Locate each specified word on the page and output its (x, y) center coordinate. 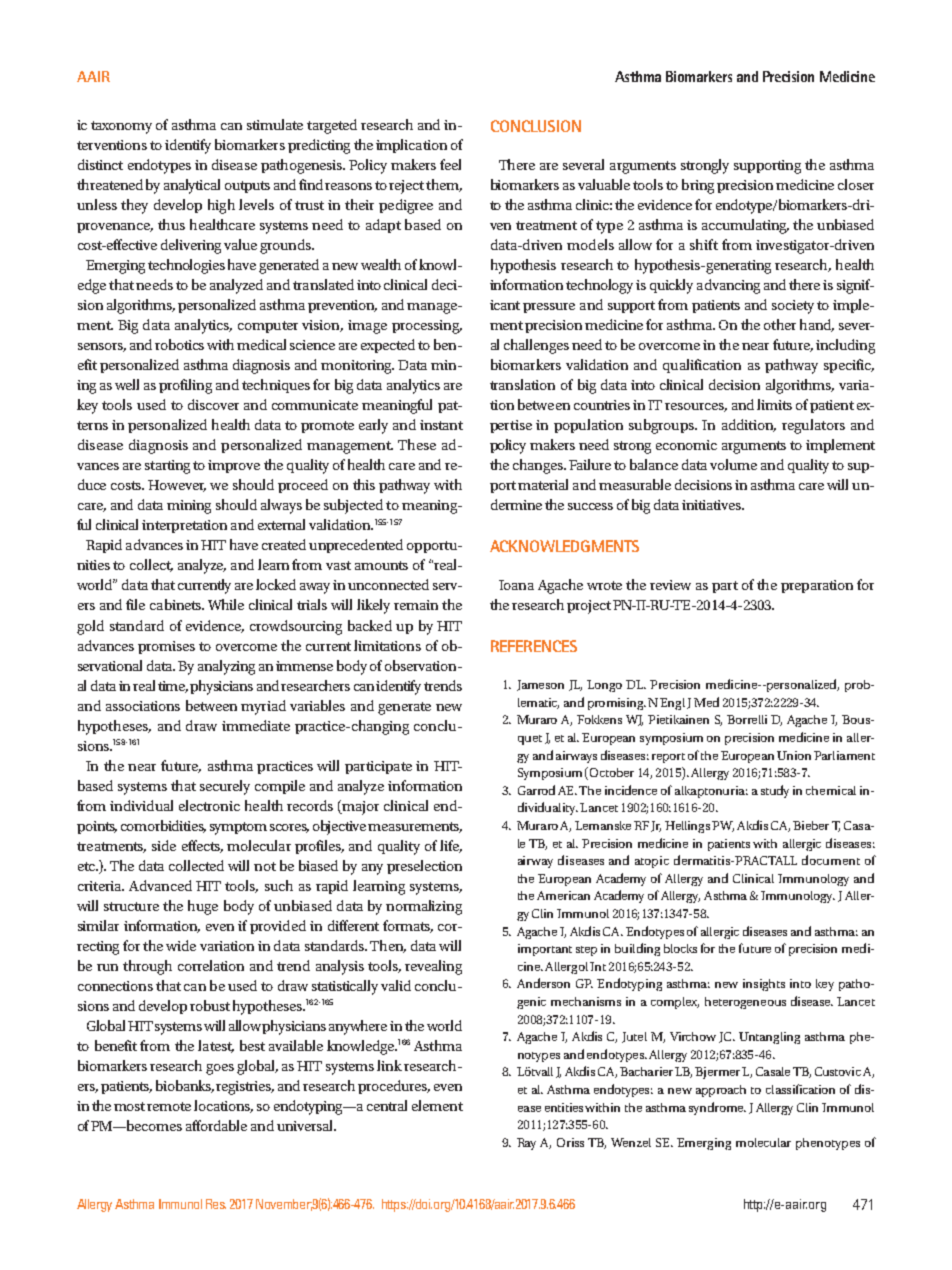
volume (733, 464)
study (775, 791)
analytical (192, 186)
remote (169, 1106)
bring (698, 186)
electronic (209, 805)
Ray (526, 1144)
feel (450, 164)
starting (167, 467)
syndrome (717, 1108)
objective (341, 827)
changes (539, 466)
